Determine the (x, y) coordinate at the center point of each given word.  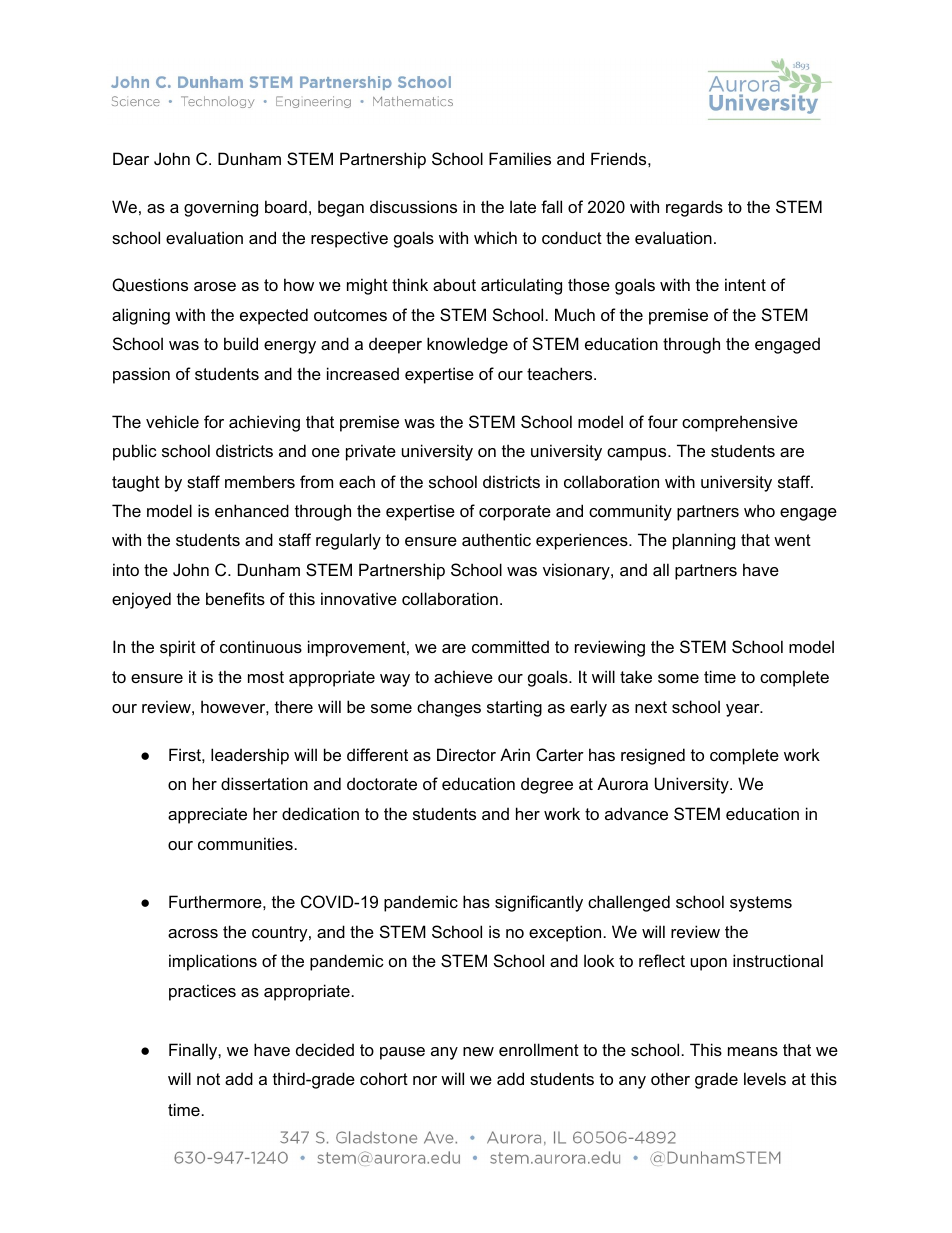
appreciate (207, 815)
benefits (235, 598)
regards (694, 208)
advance (636, 813)
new (478, 1051)
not (208, 1079)
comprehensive (740, 423)
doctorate (382, 783)
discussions (413, 206)
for (214, 421)
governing (221, 208)
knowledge (467, 345)
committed (510, 646)
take (636, 676)
